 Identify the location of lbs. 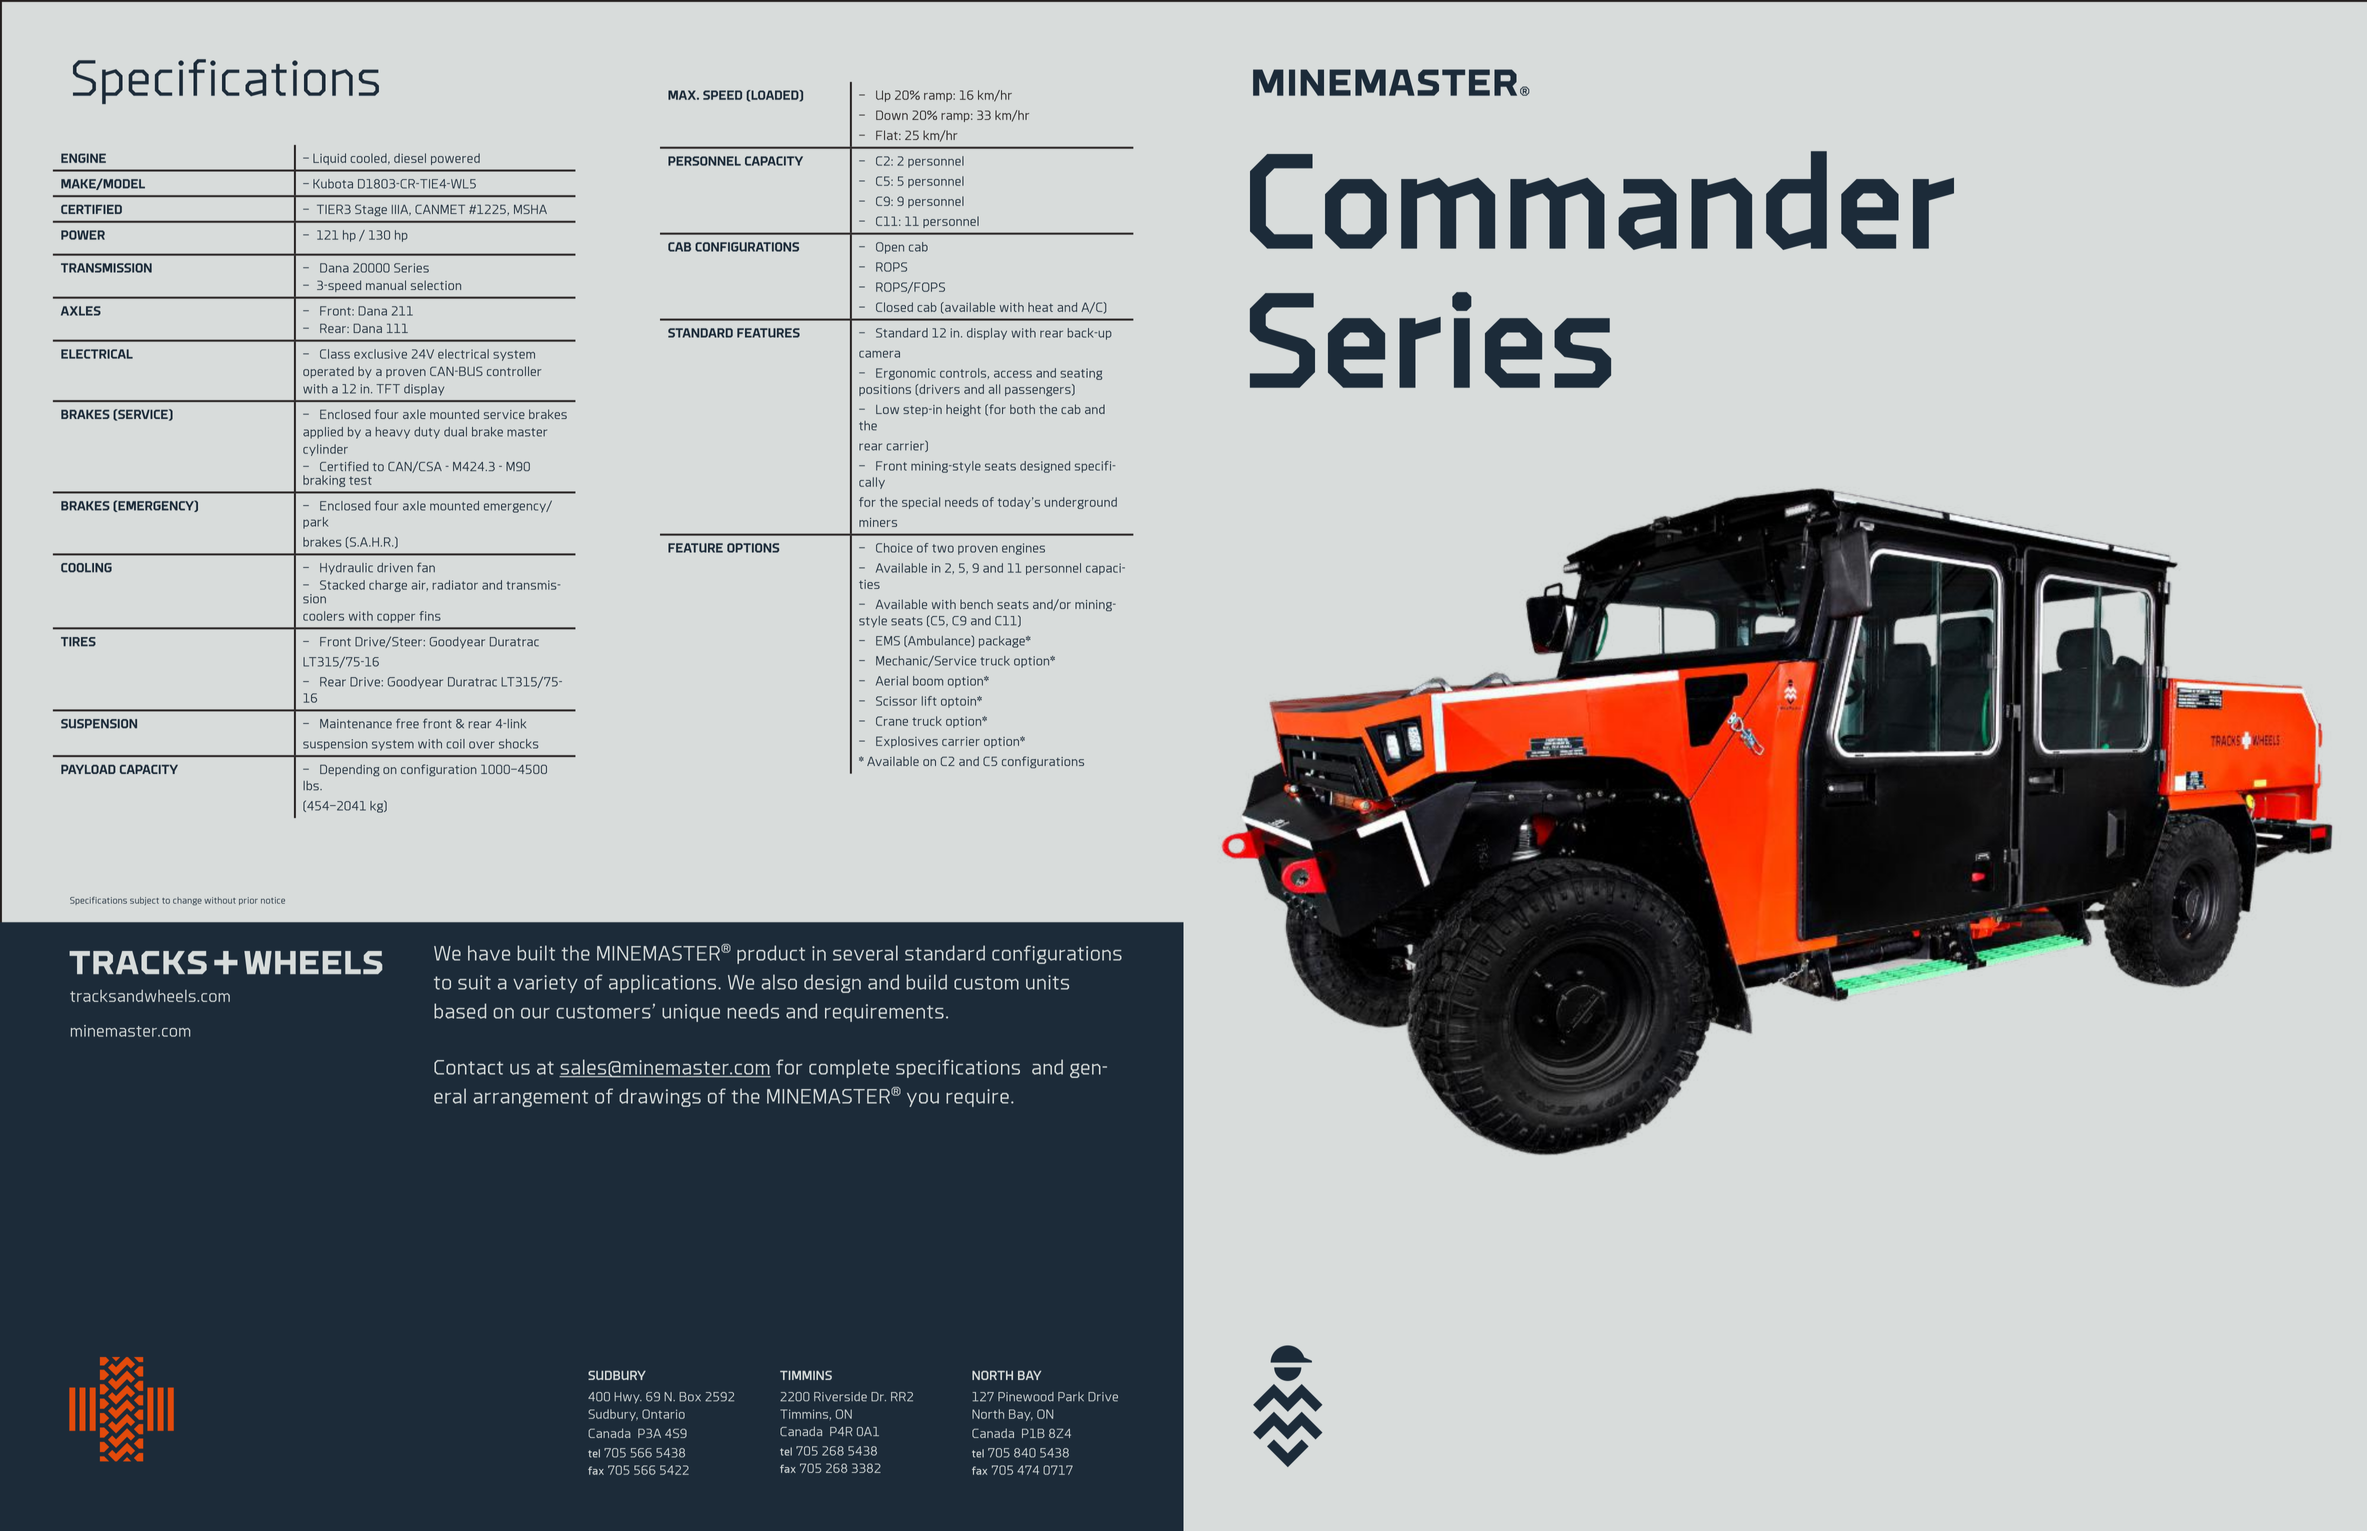
(312, 786).
